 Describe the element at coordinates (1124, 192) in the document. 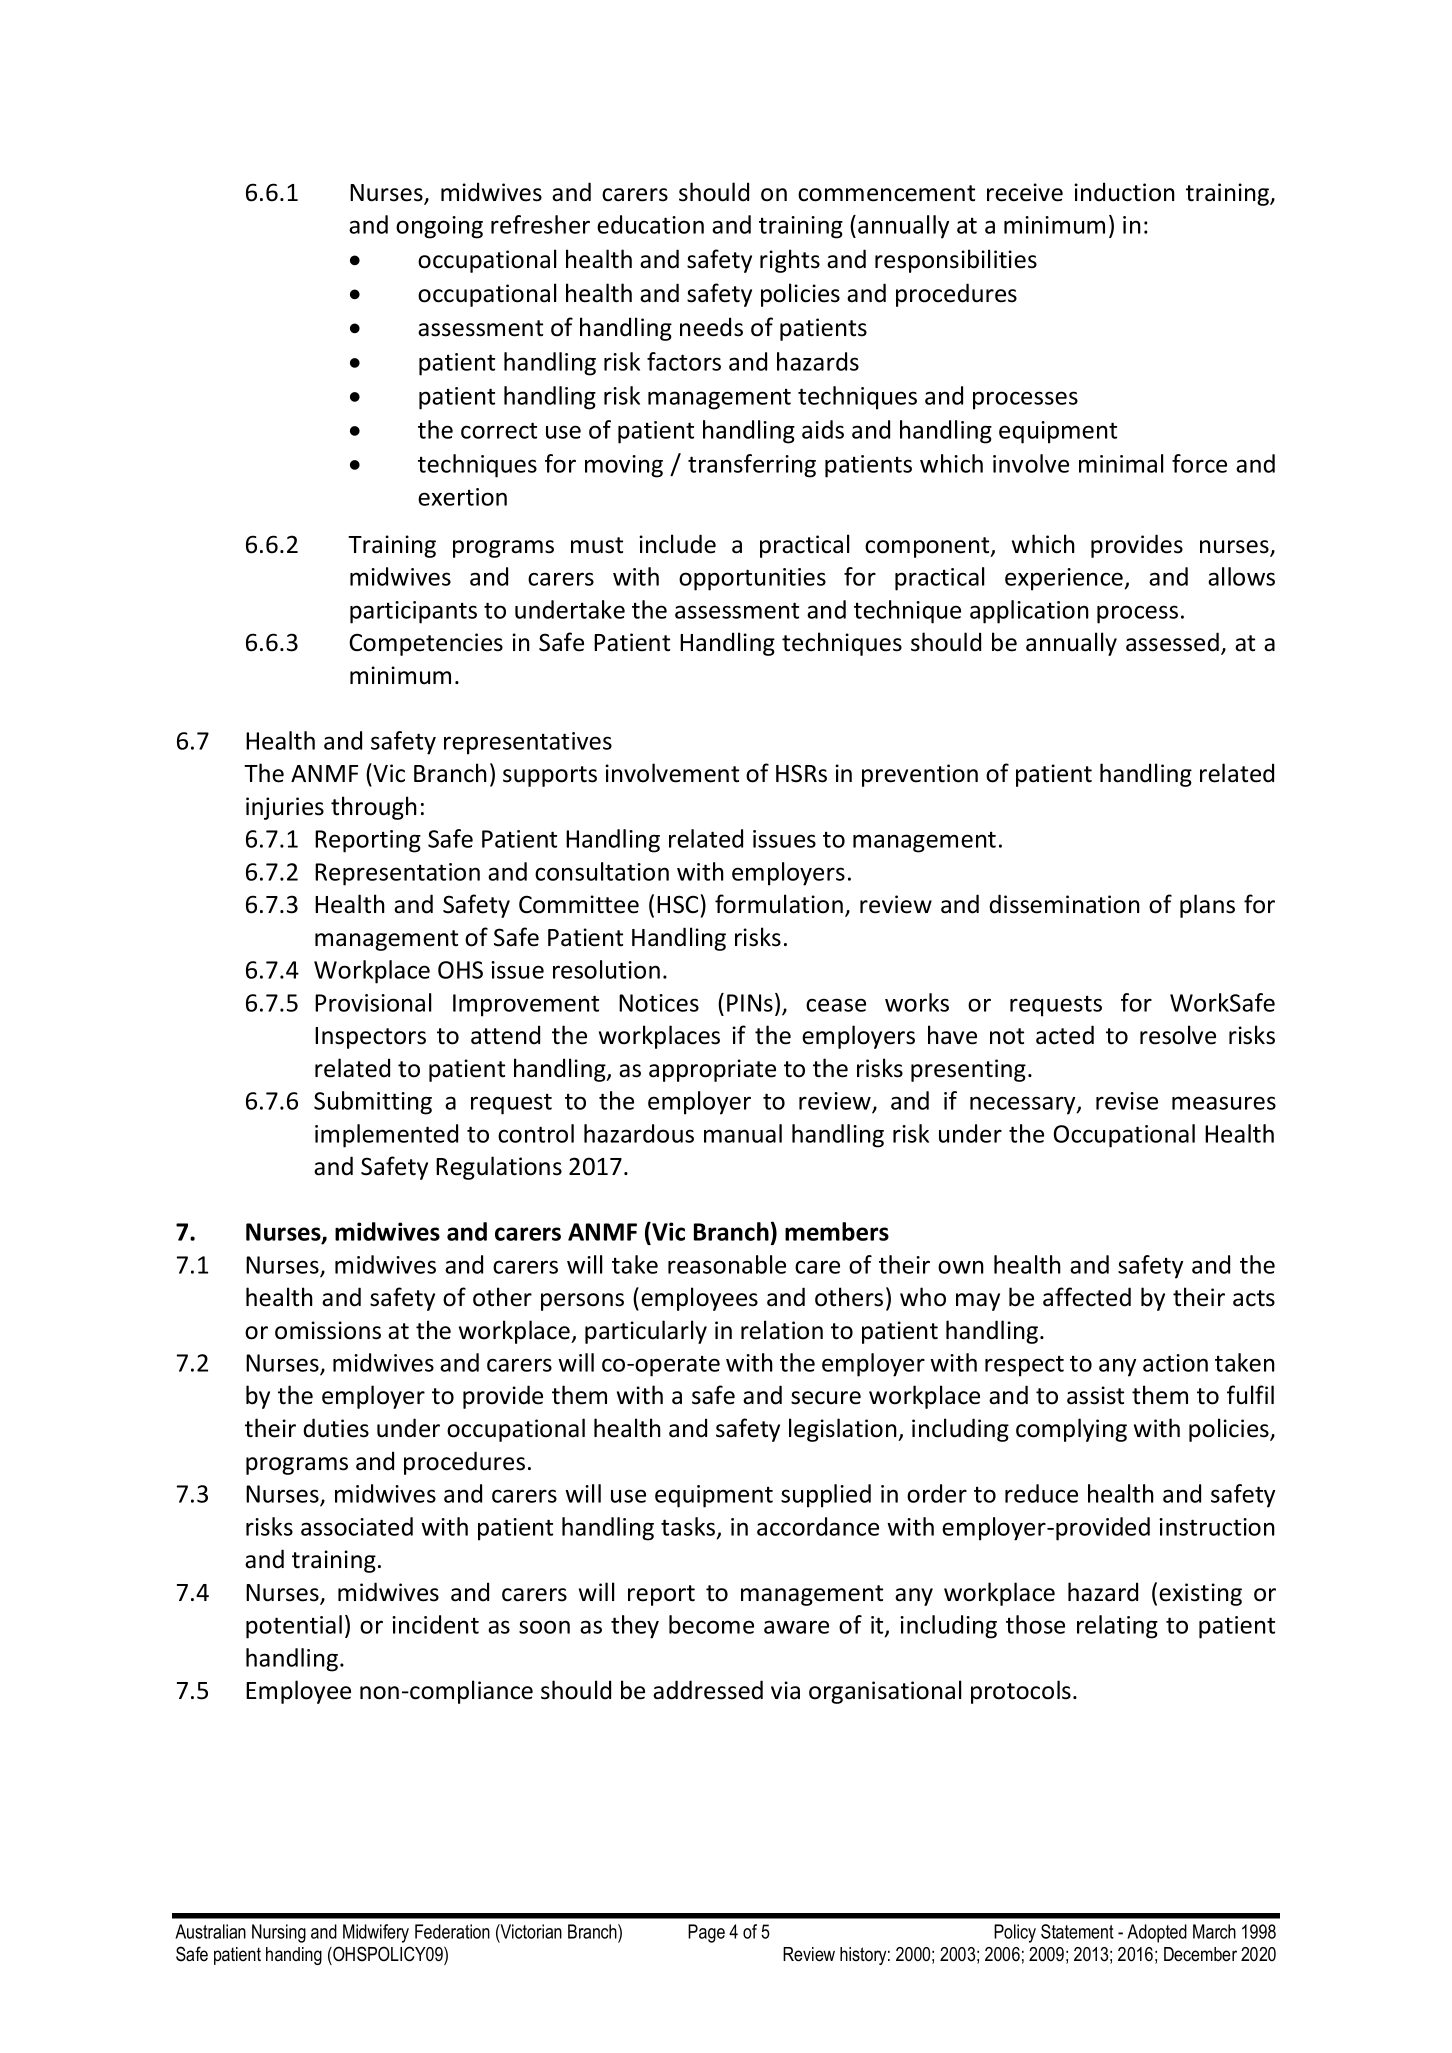

I see `induction` at that location.
